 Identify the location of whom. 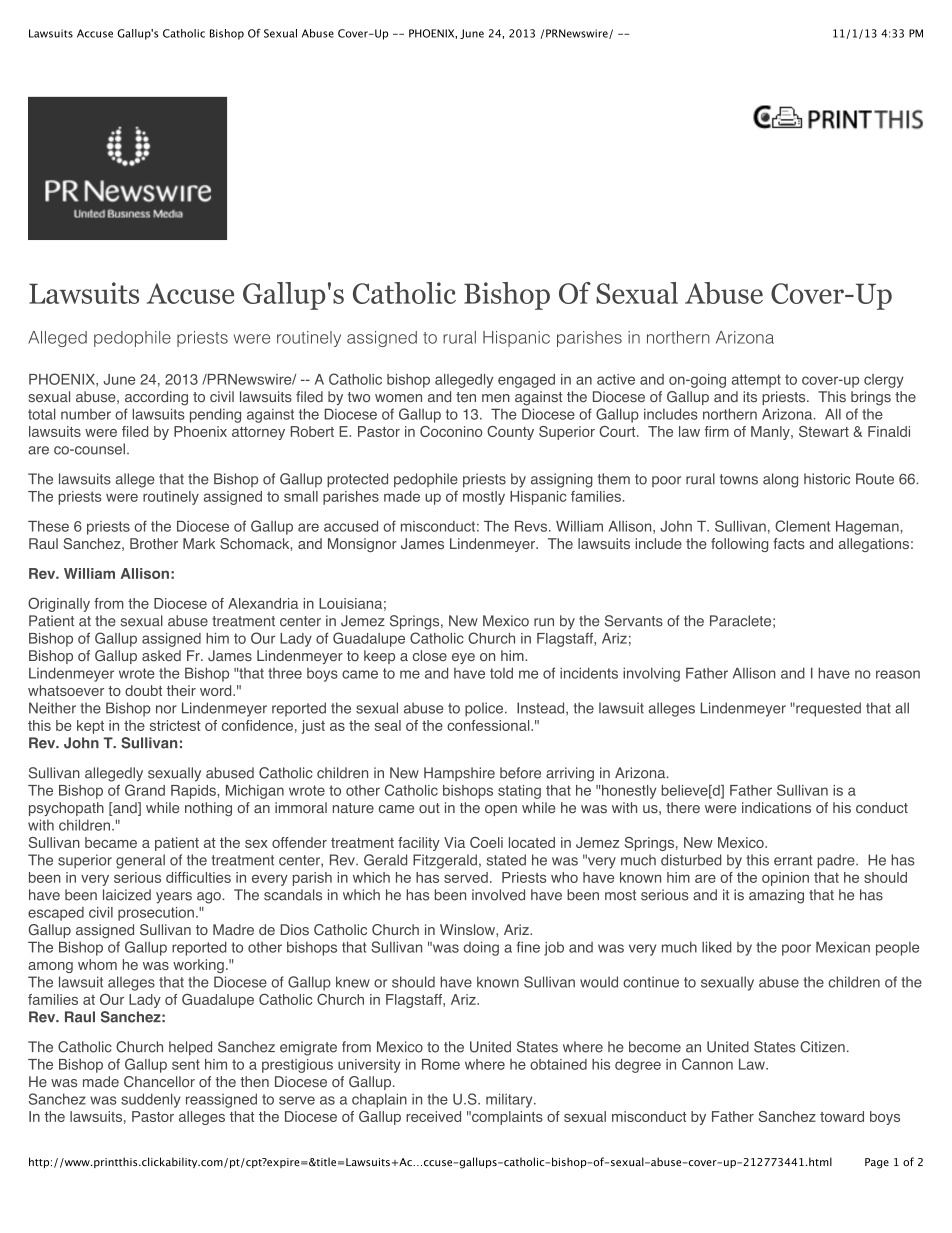
(97, 964).
